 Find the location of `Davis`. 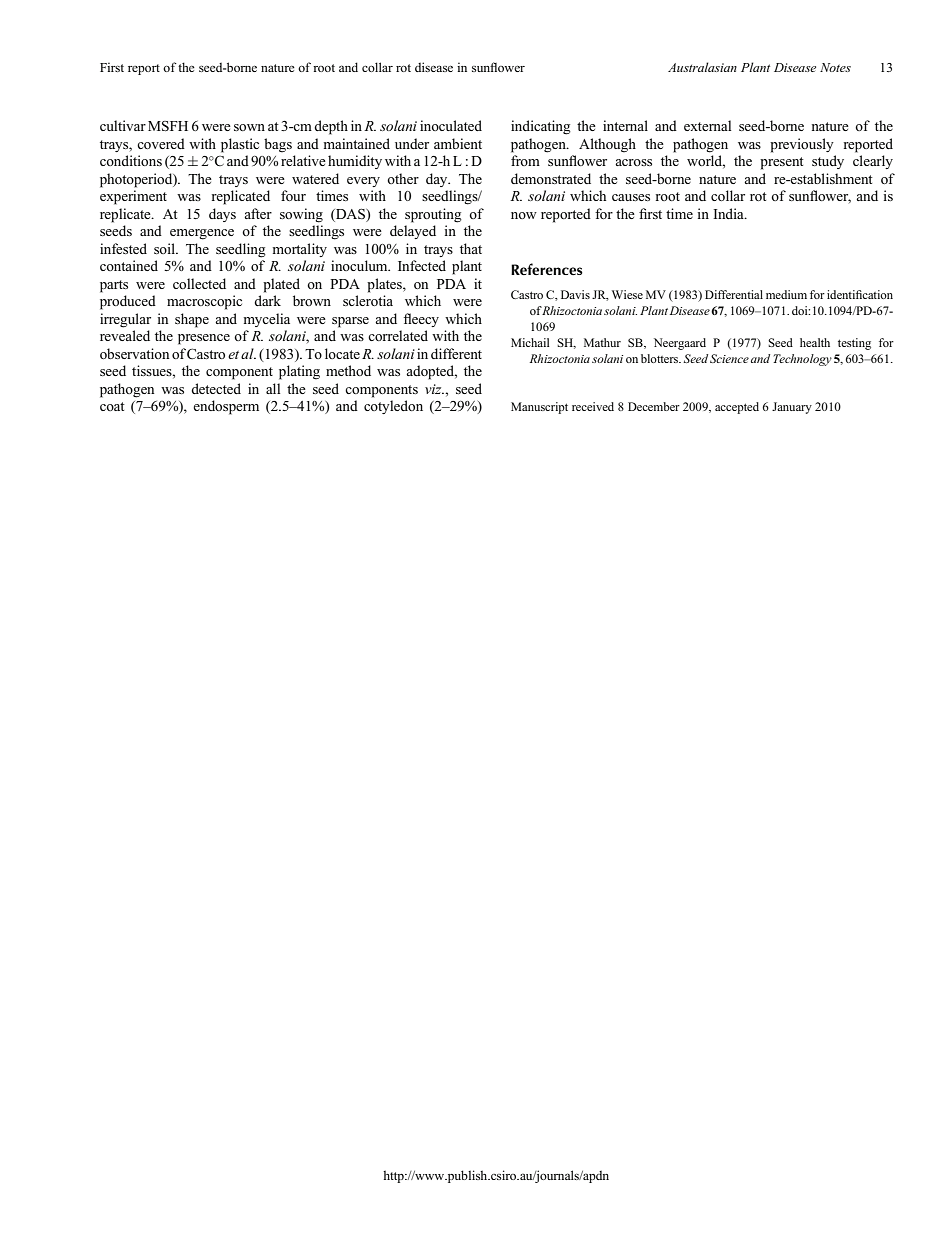

Davis is located at coordinates (575, 294).
